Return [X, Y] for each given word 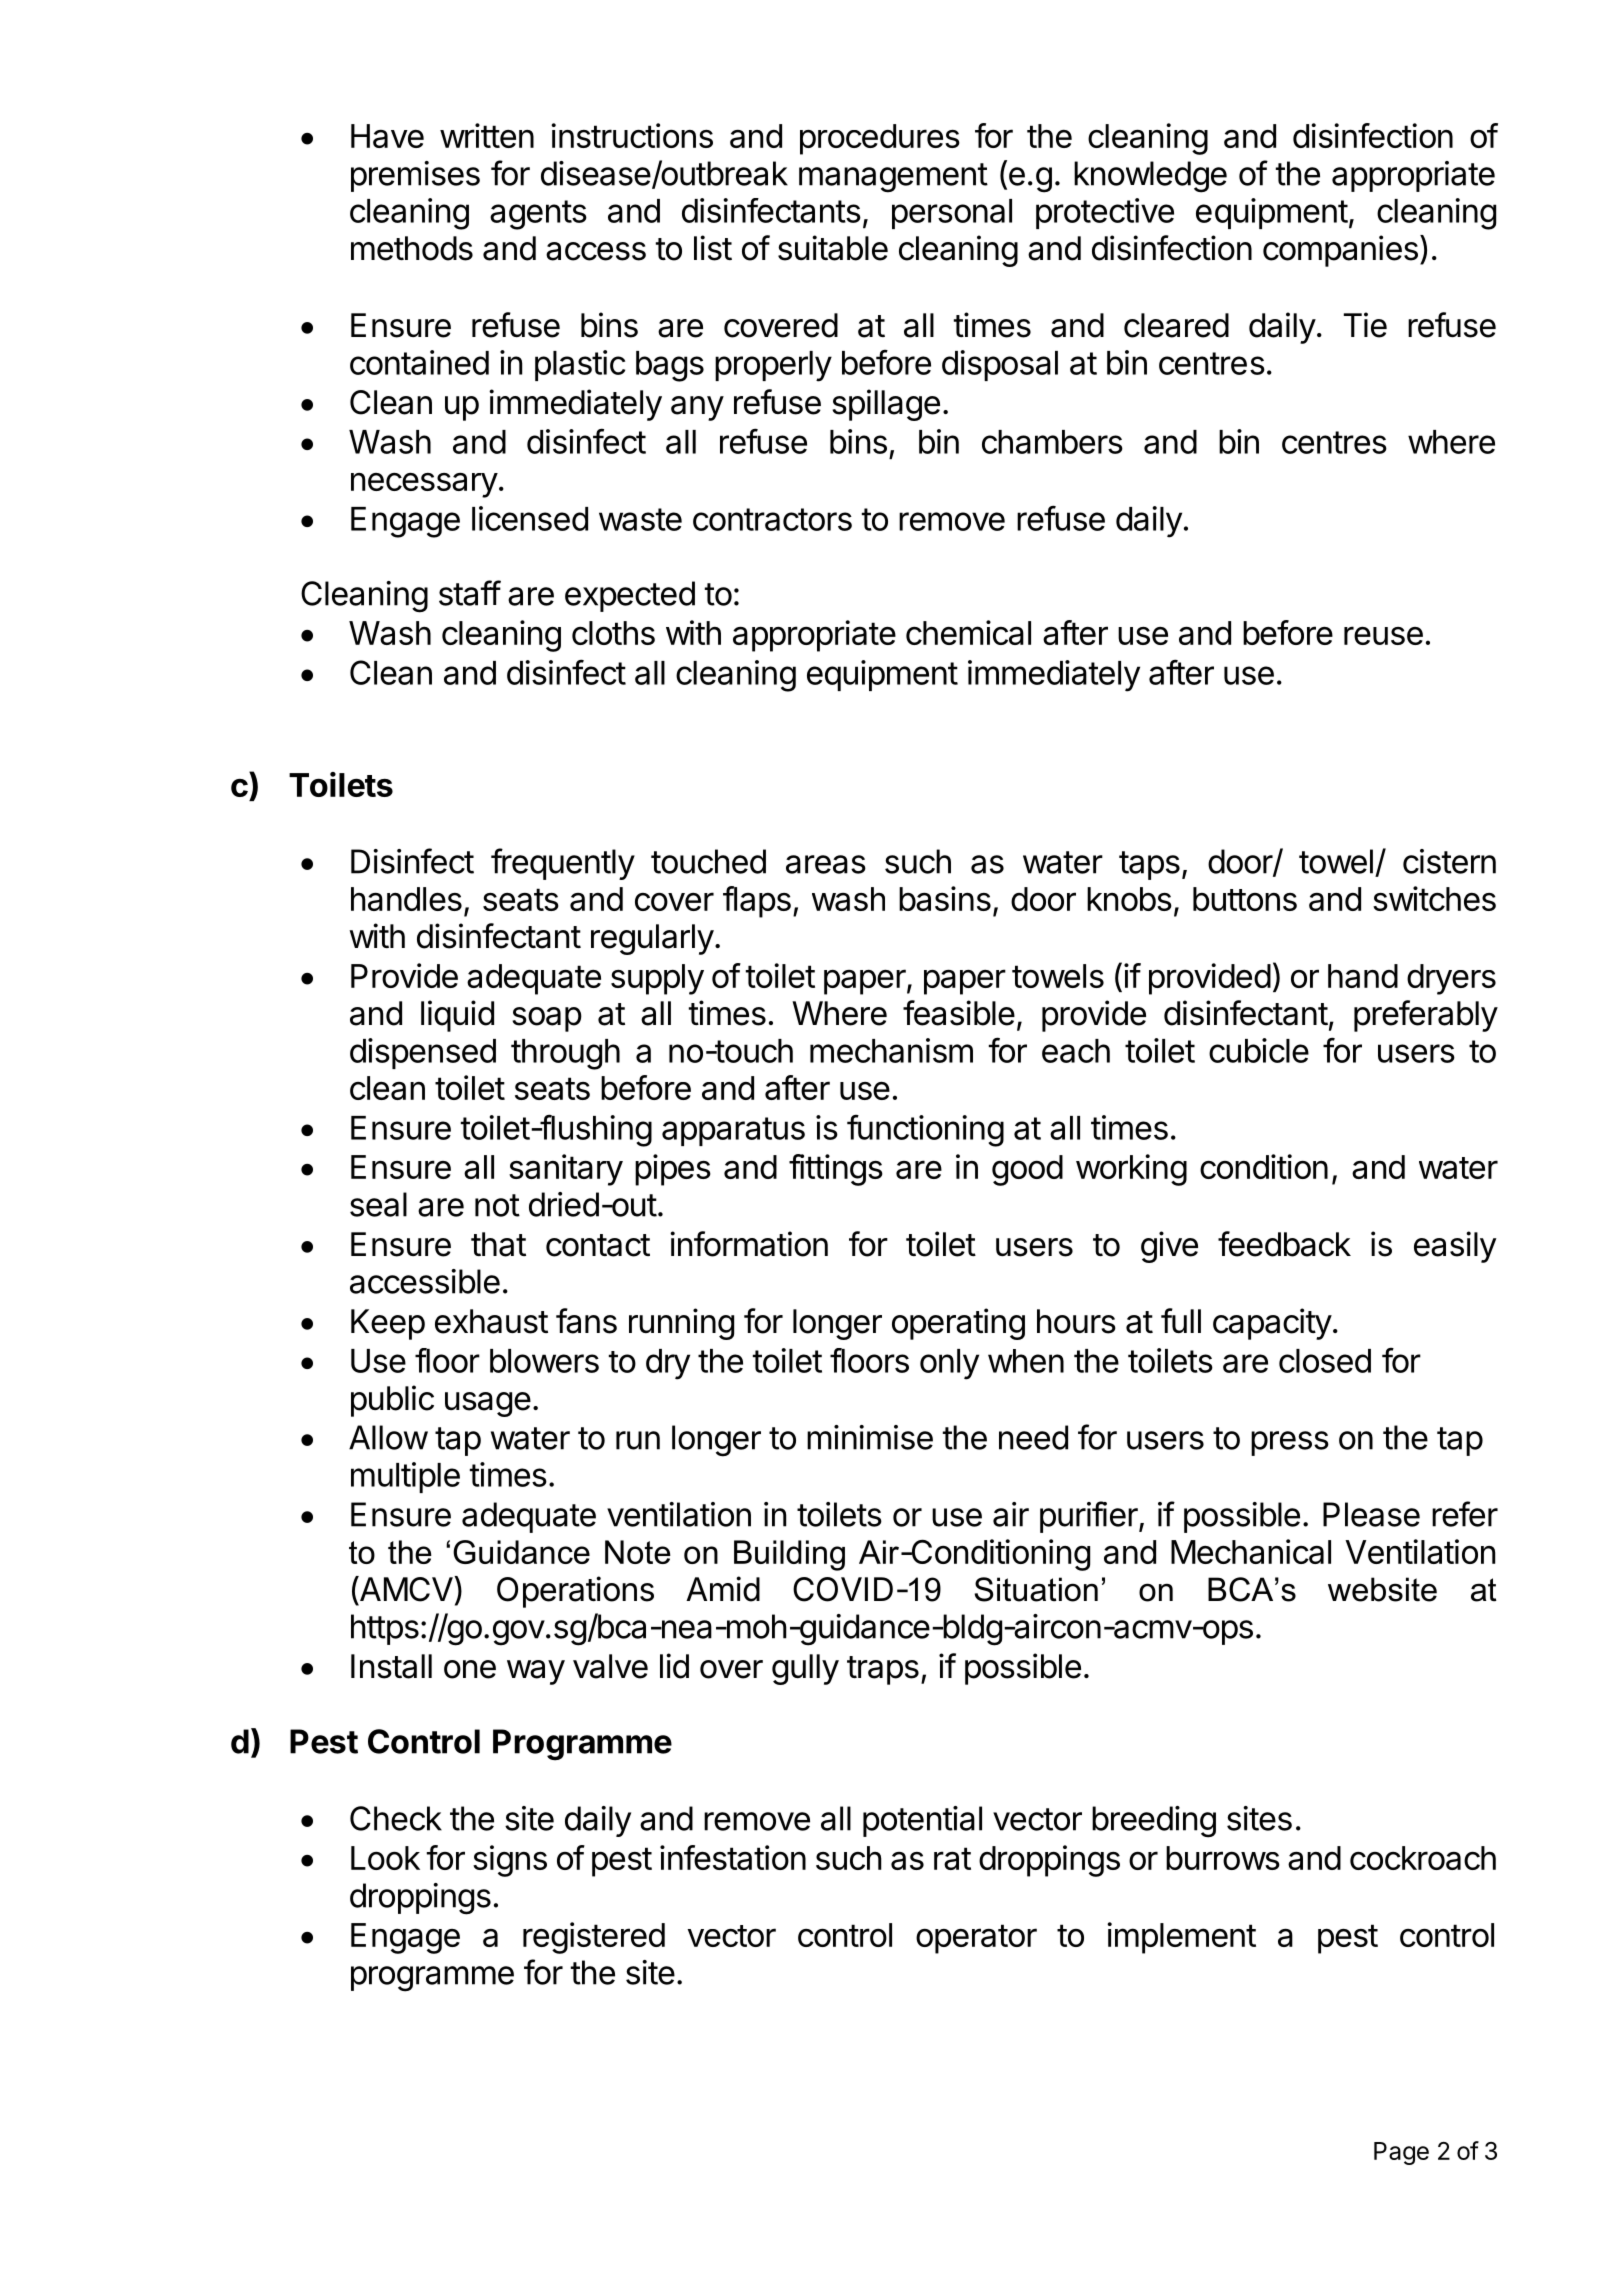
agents [538, 215]
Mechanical [1251, 1551]
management [893, 178]
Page [1401, 2153]
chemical [968, 632]
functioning [925, 1131]
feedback [1284, 1244]
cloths [613, 633]
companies [1340, 251]
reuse [1383, 635]
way [536, 1672]
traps [883, 1670]
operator [976, 1939]
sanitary [566, 1170]
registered [594, 1938]
